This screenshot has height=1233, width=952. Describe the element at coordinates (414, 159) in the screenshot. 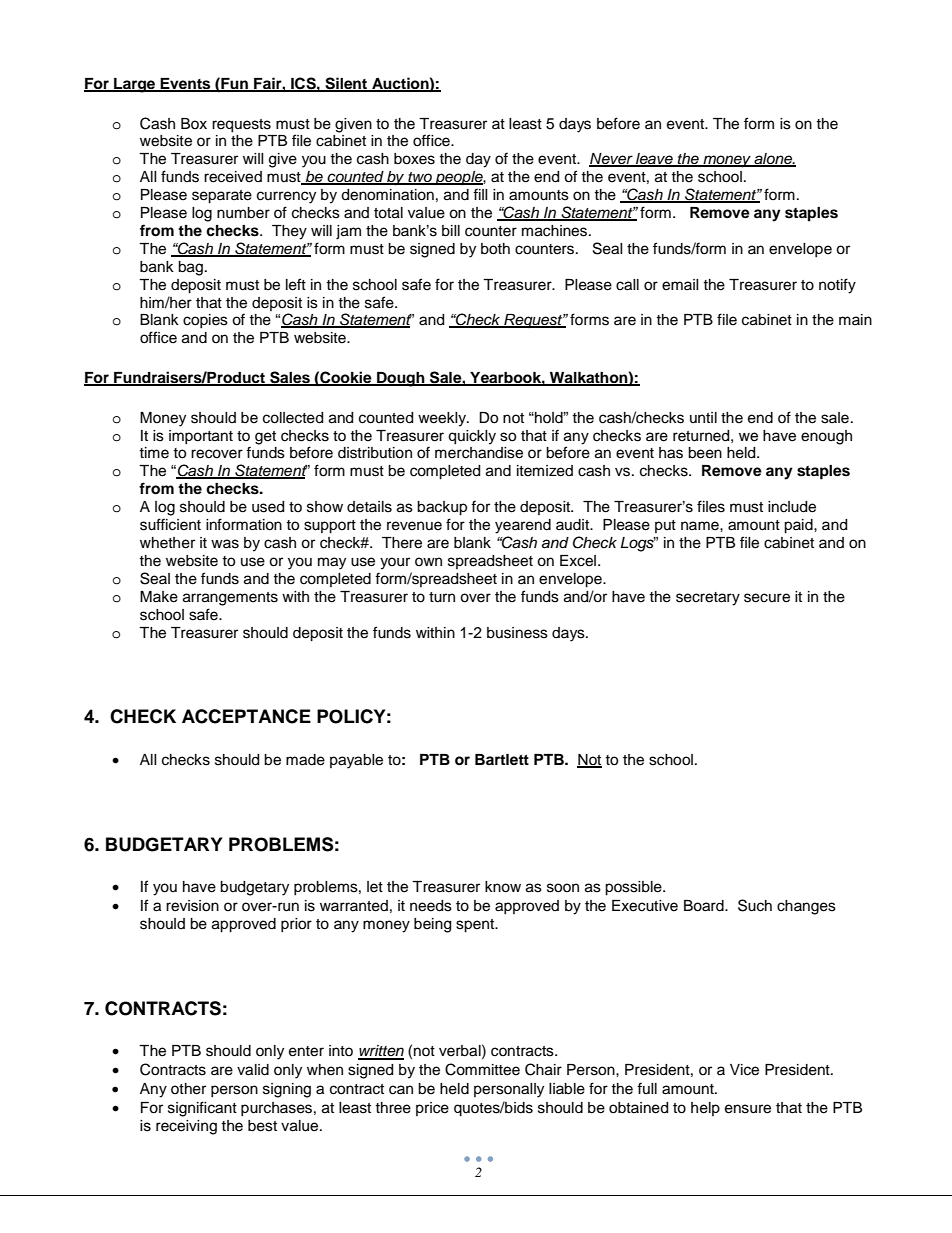

I see `boxes` at that location.
